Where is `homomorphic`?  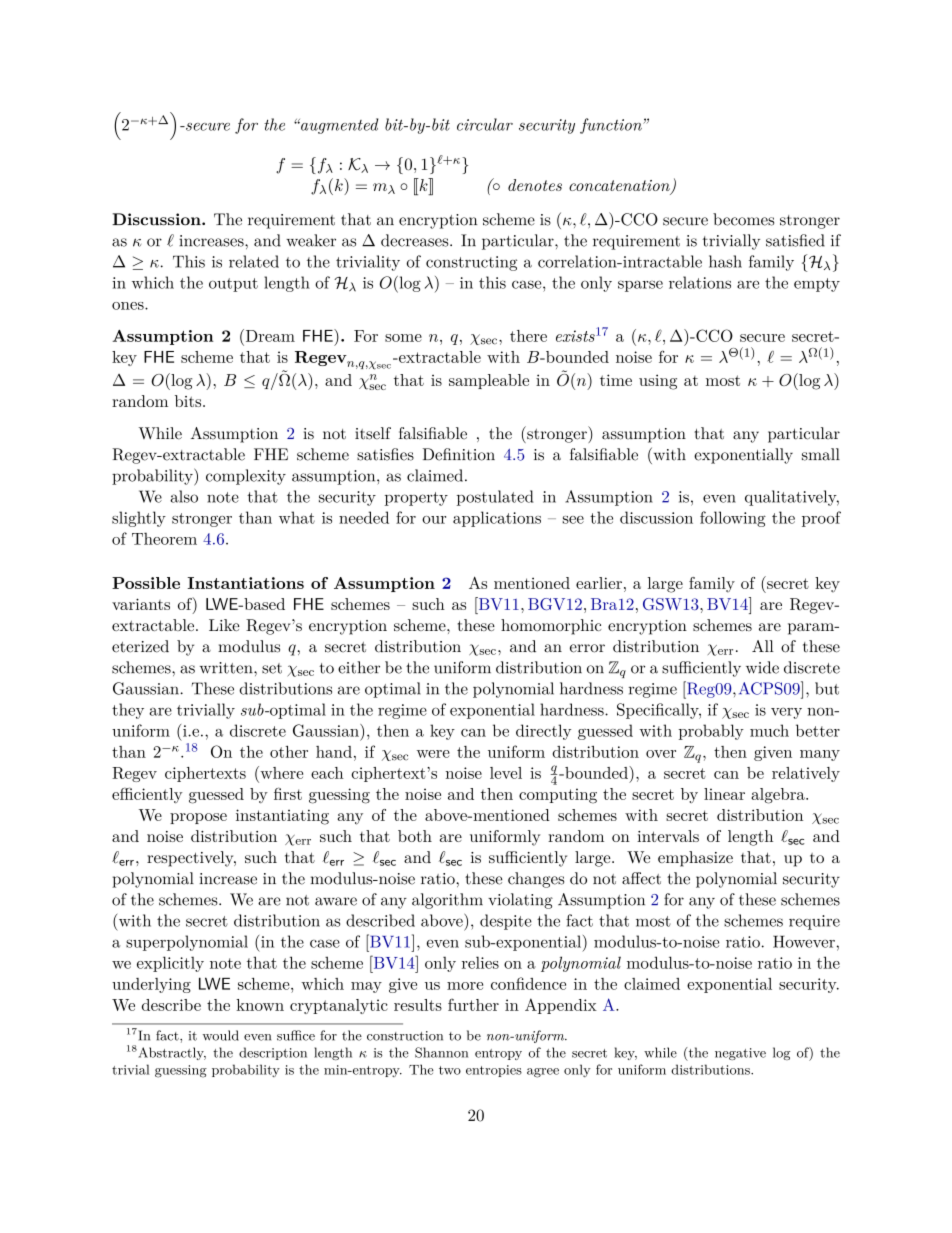 homomorphic is located at coordinates (551, 627).
